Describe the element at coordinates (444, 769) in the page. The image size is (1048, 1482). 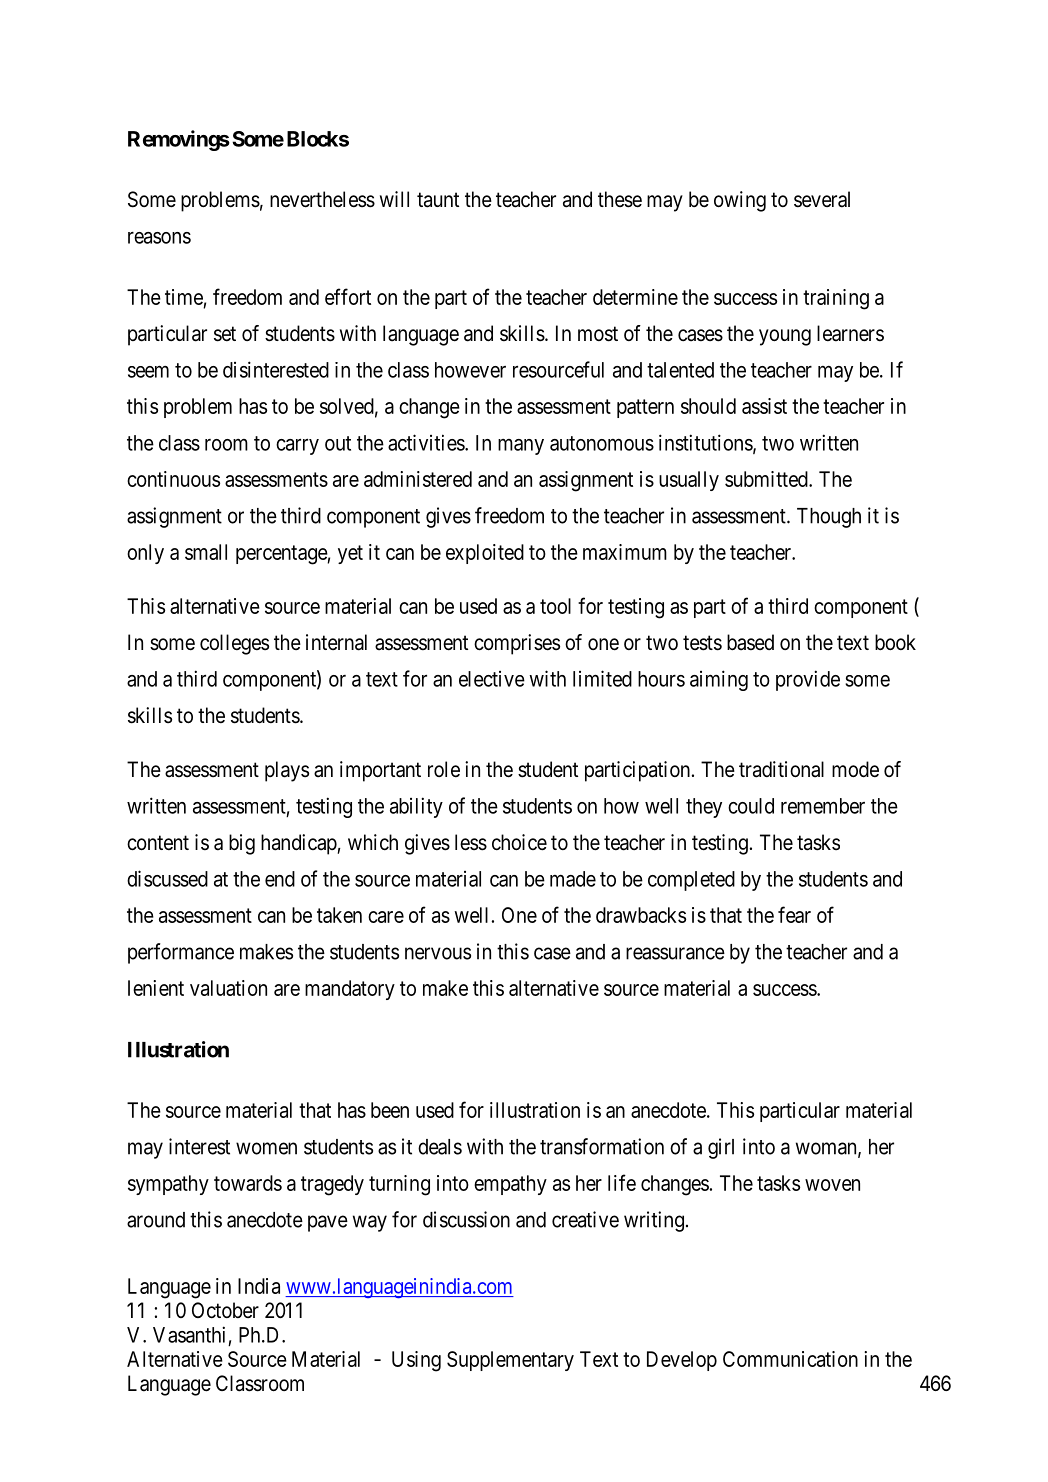
I see `role` at that location.
